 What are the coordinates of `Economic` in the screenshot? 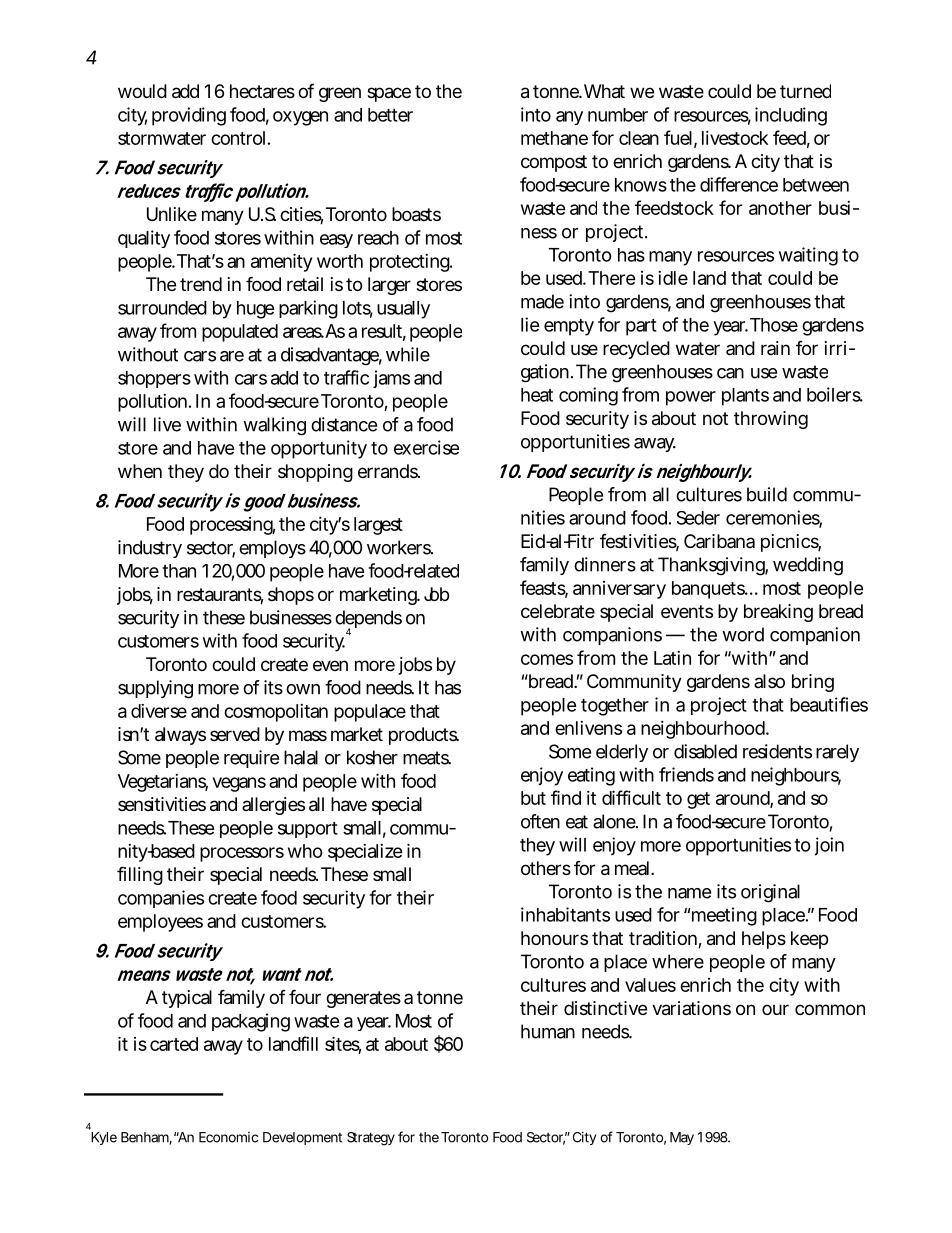 It's located at (228, 1137).
